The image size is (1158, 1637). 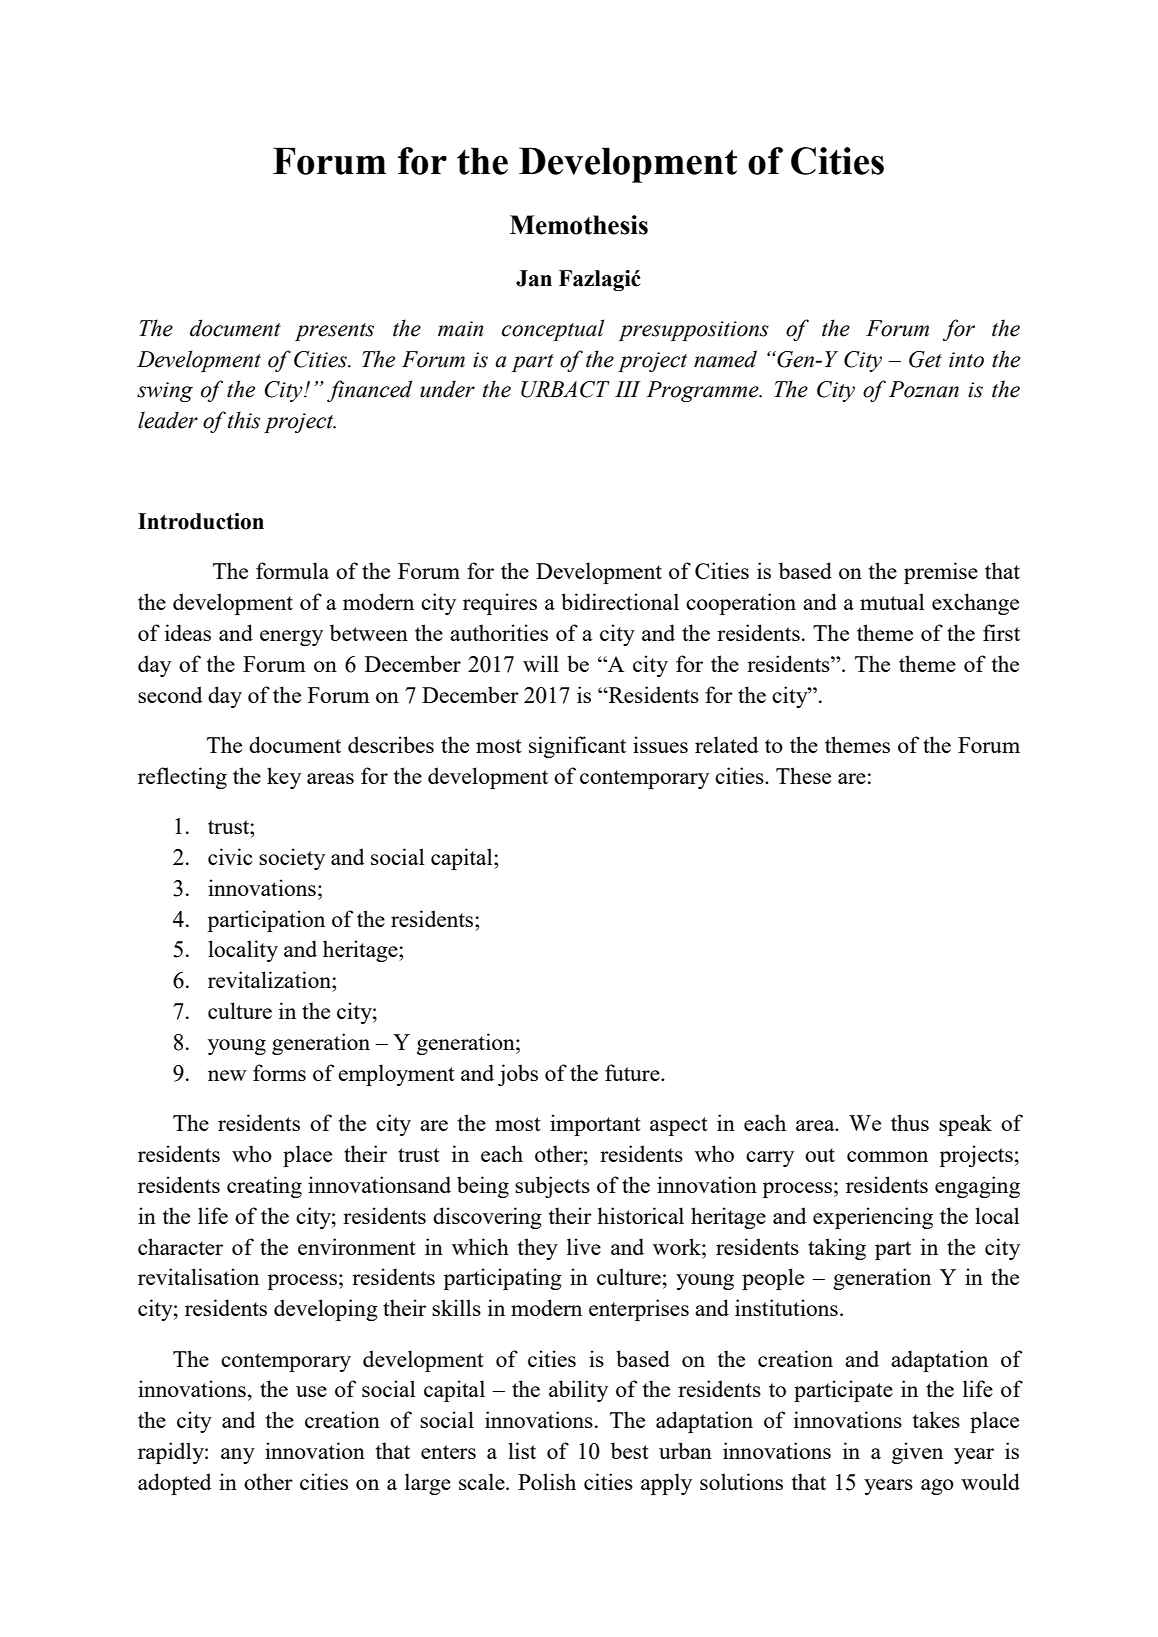 I want to click on Get, so click(x=925, y=359).
